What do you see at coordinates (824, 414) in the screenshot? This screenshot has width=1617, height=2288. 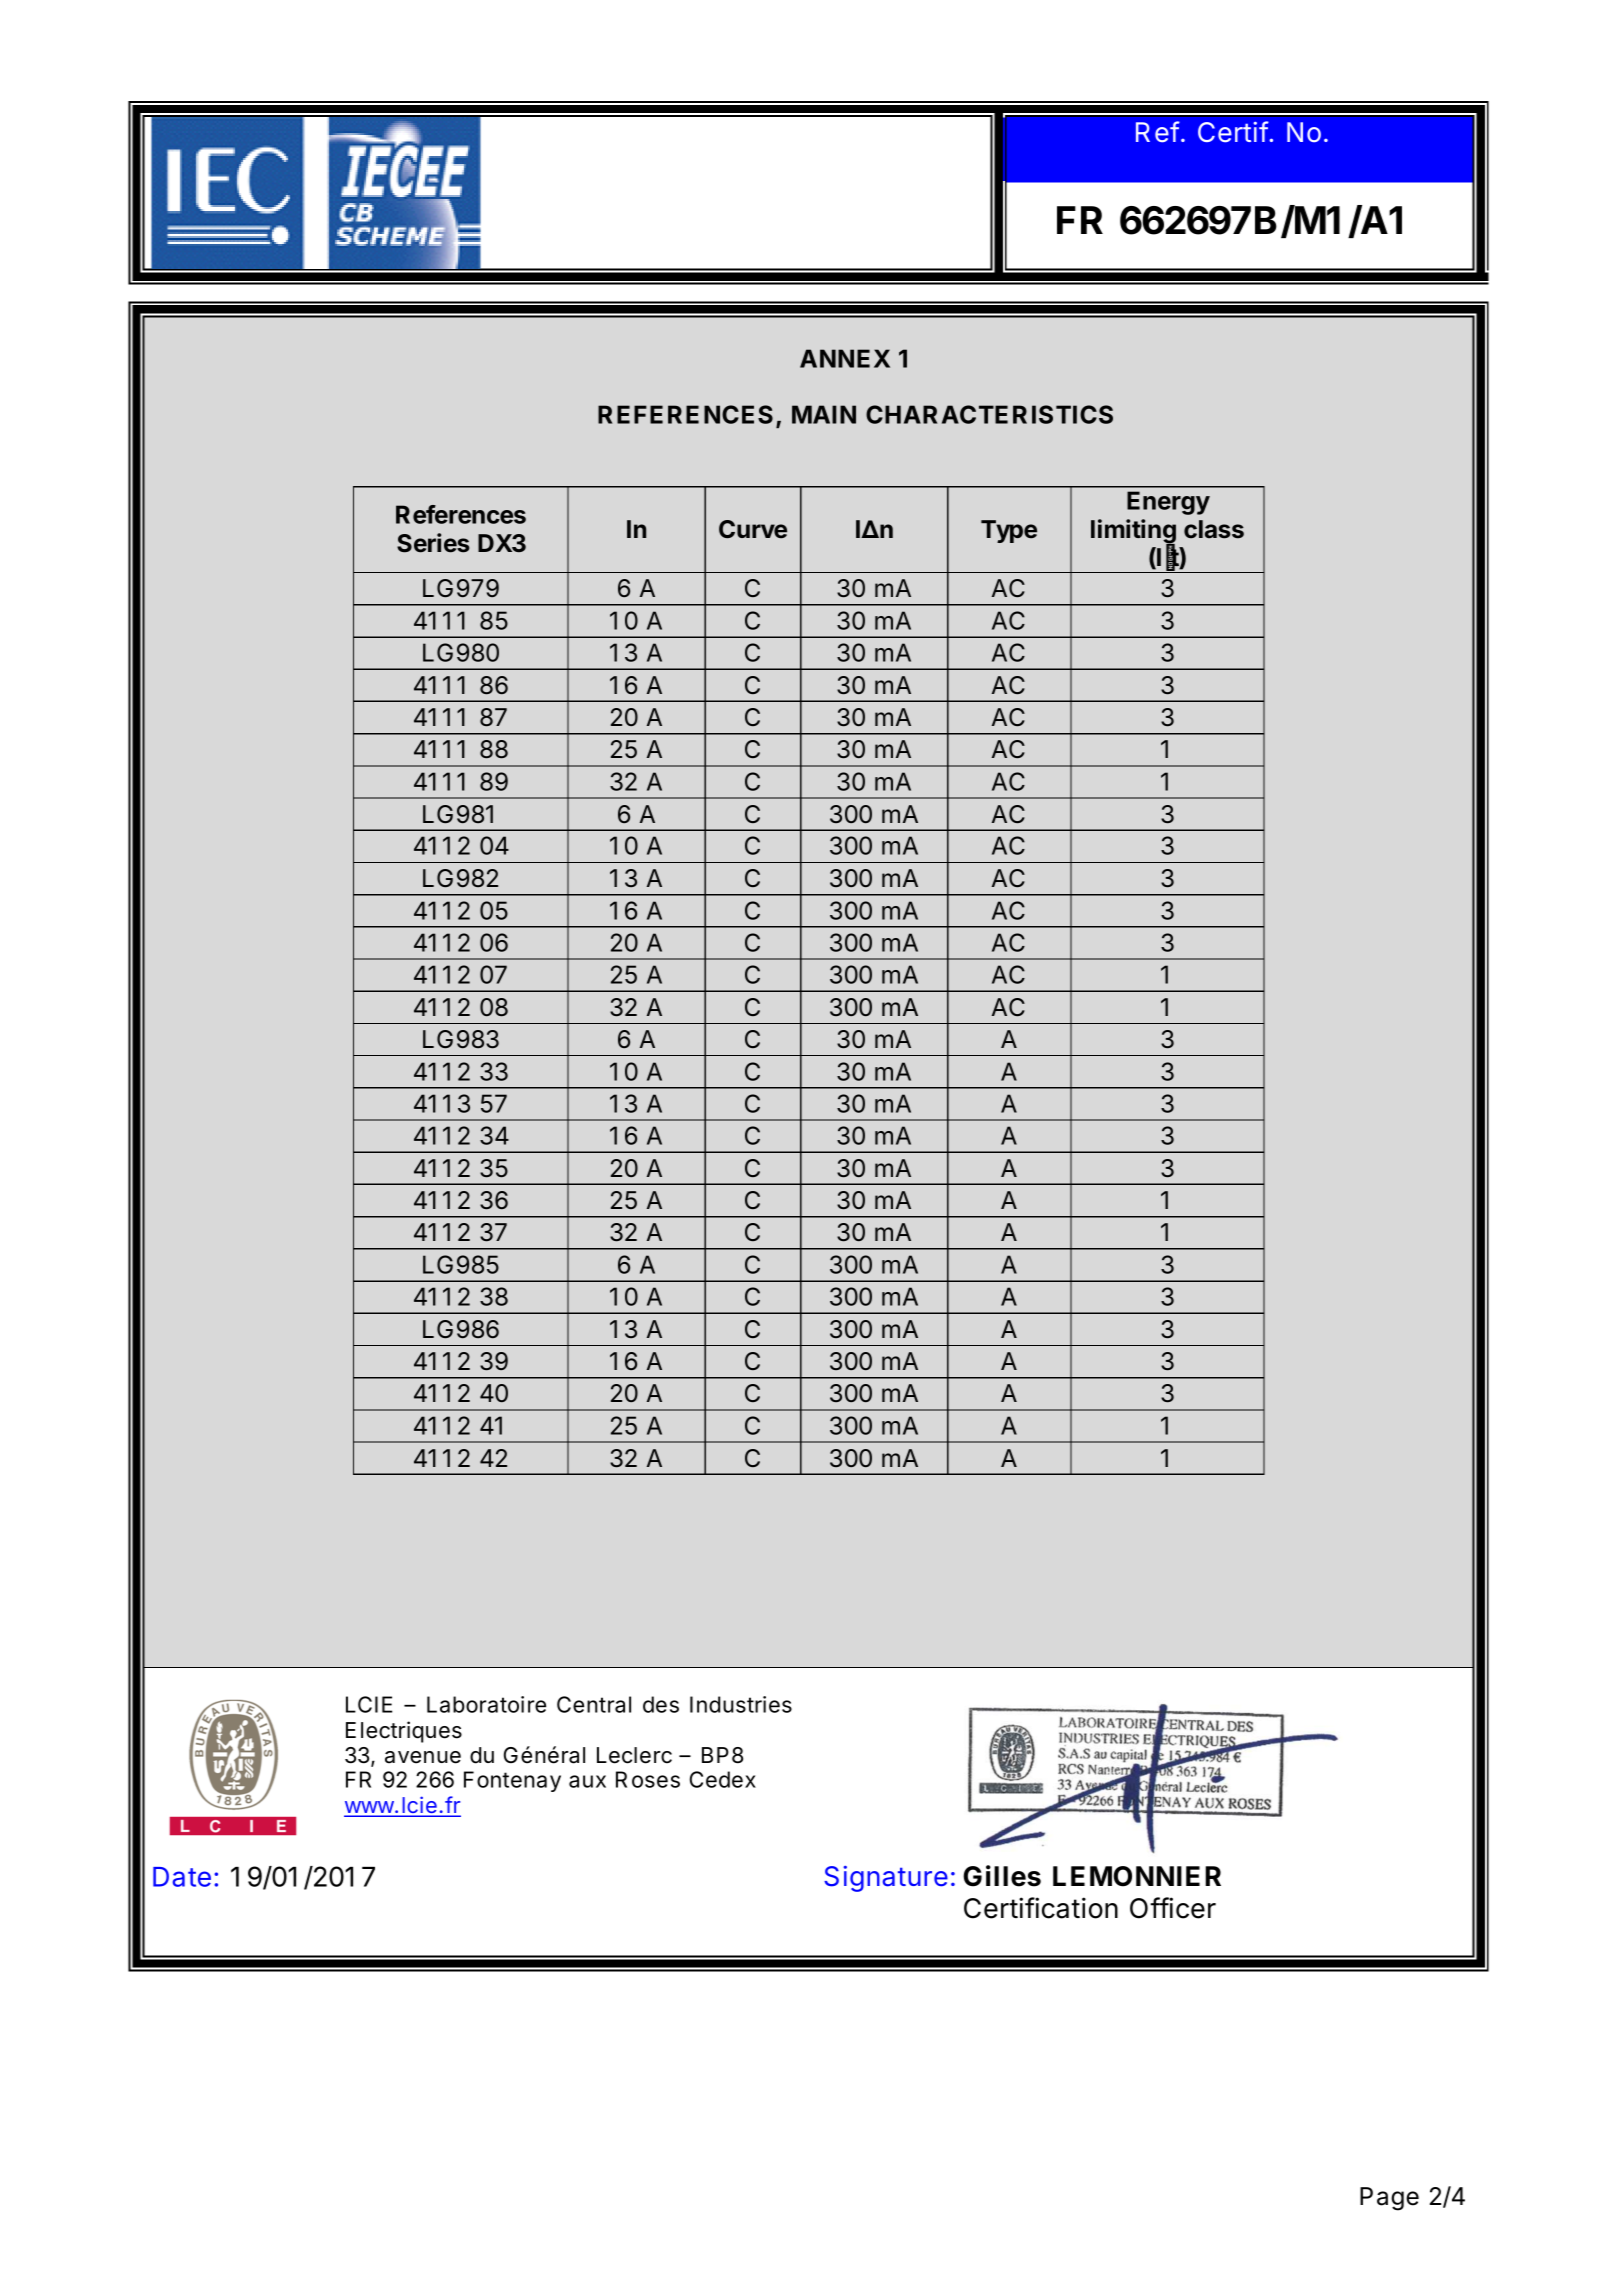 I see `MAIN` at bounding box center [824, 414].
